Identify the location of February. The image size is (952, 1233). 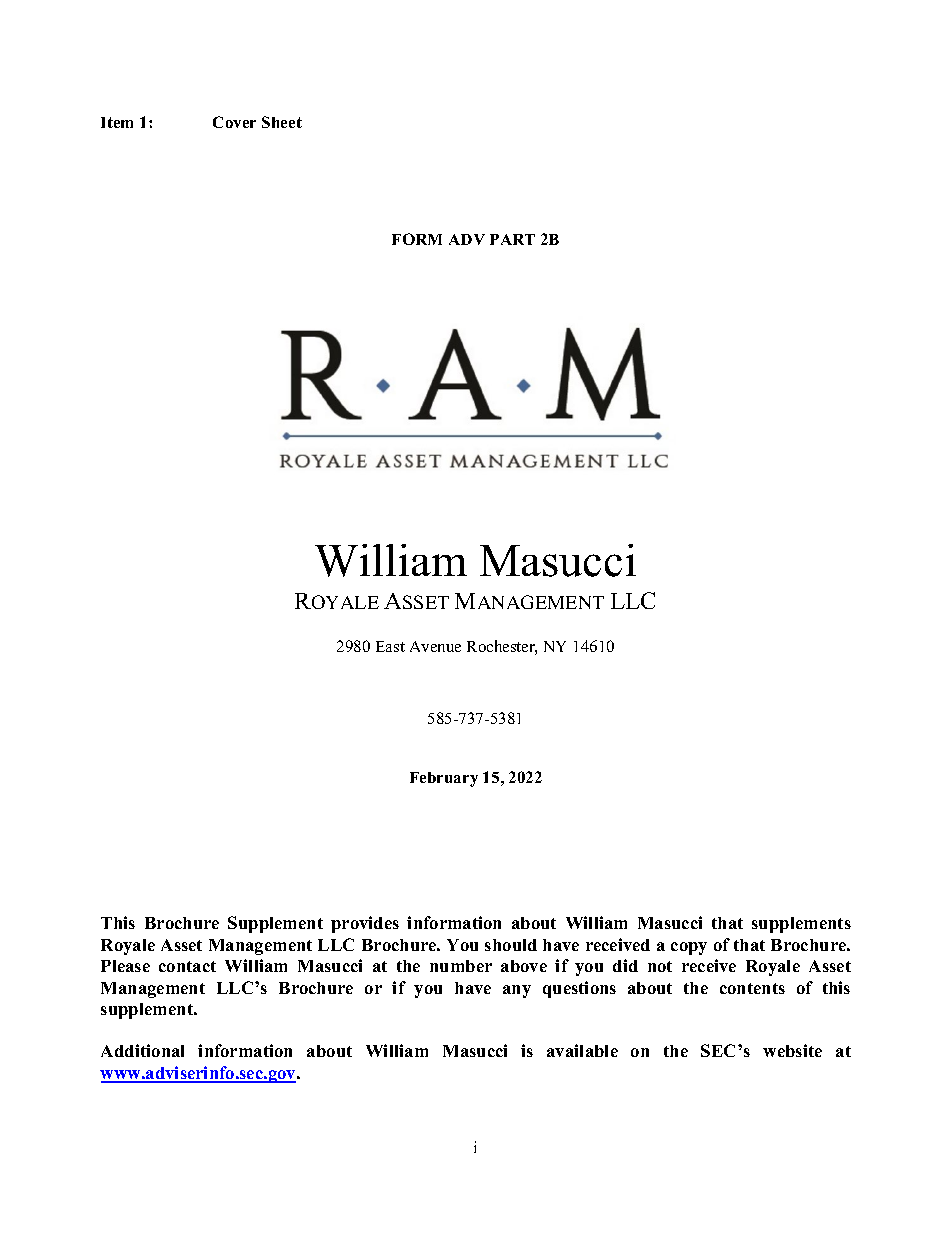
(444, 779).
